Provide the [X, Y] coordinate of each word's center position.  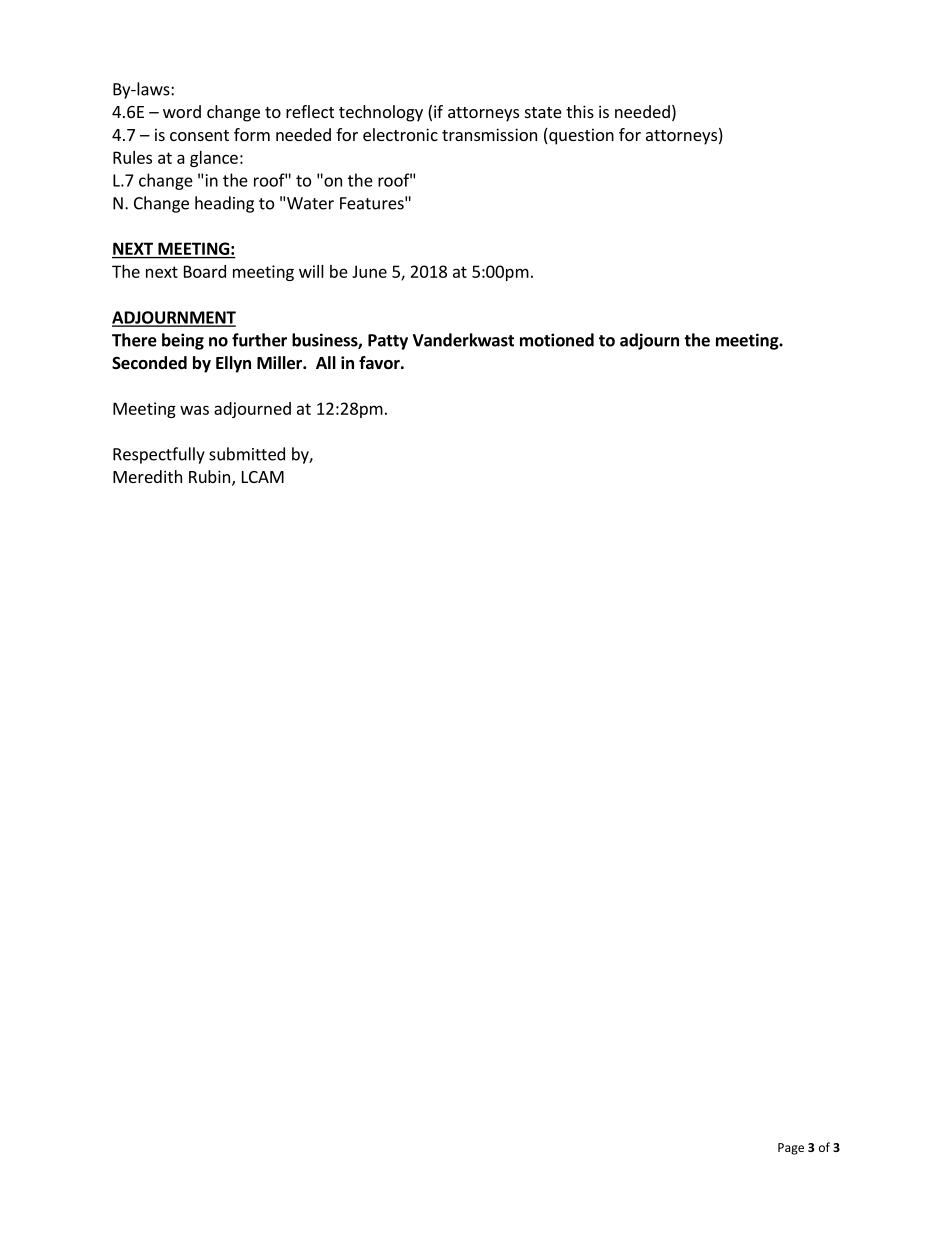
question [580, 136]
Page [791, 1149]
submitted [247, 454]
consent [199, 135]
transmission [489, 134]
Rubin [209, 476]
